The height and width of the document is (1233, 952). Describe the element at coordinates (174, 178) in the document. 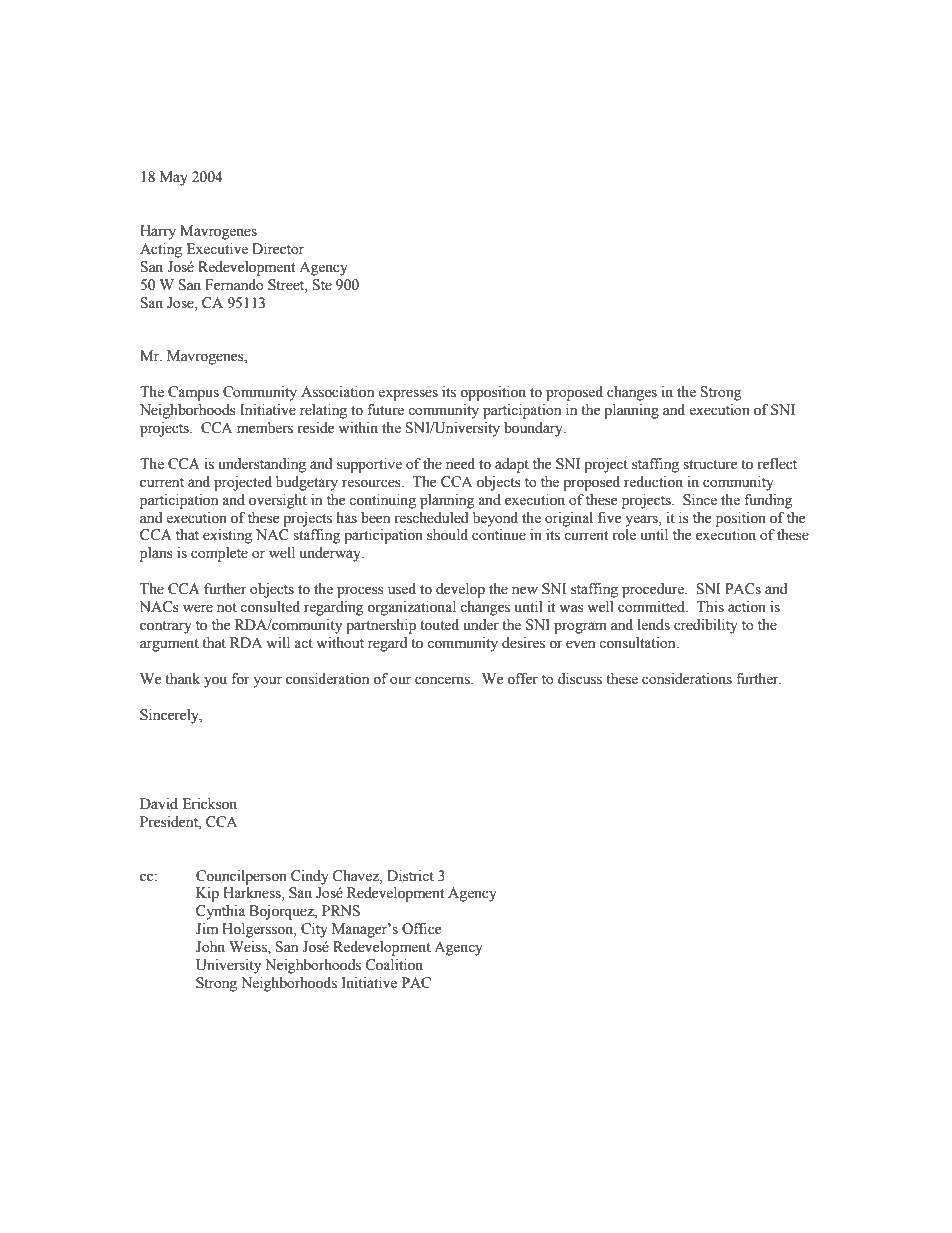

I see `May` at that location.
